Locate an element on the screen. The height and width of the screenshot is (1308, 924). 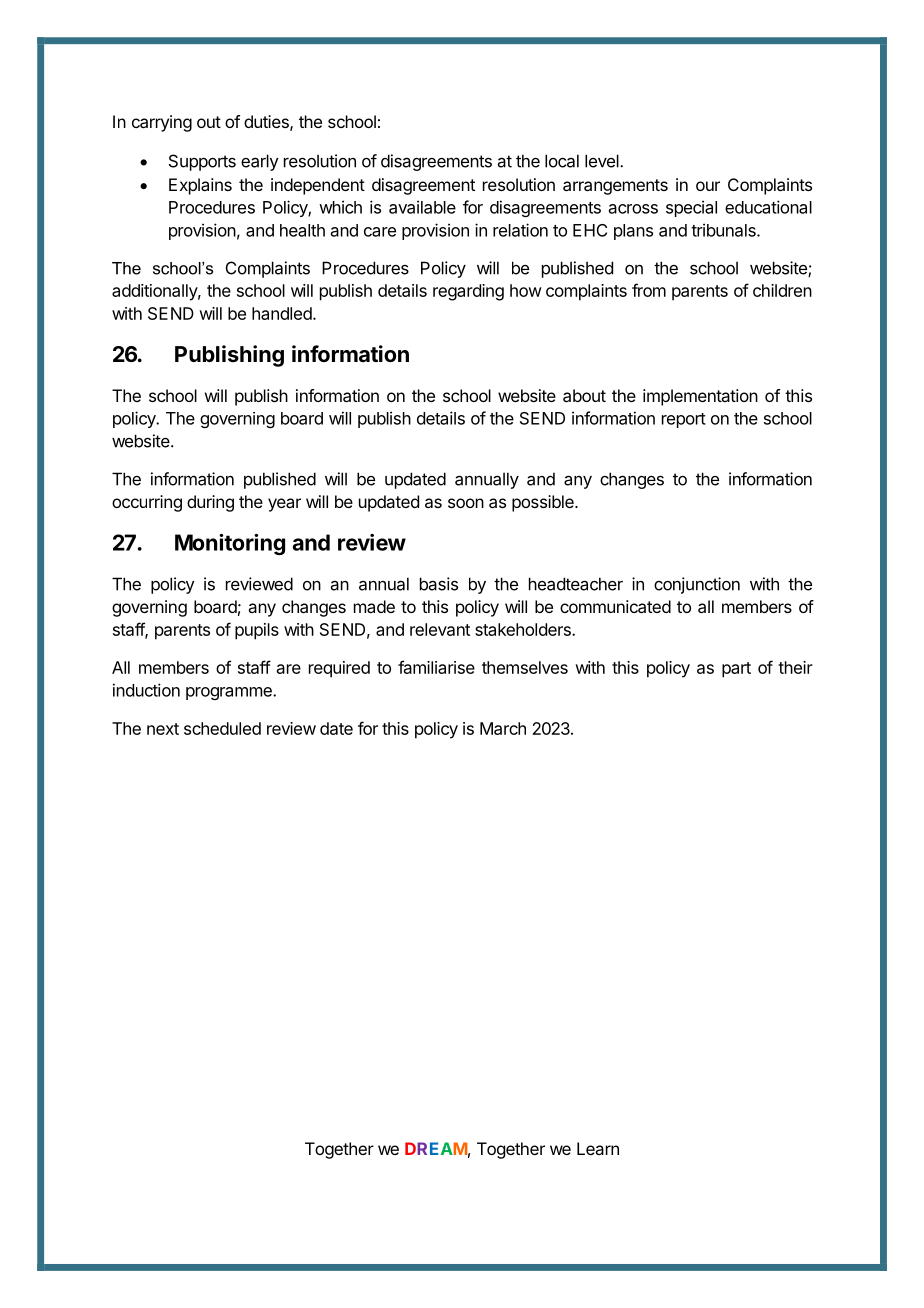
Learn is located at coordinates (598, 1148).
